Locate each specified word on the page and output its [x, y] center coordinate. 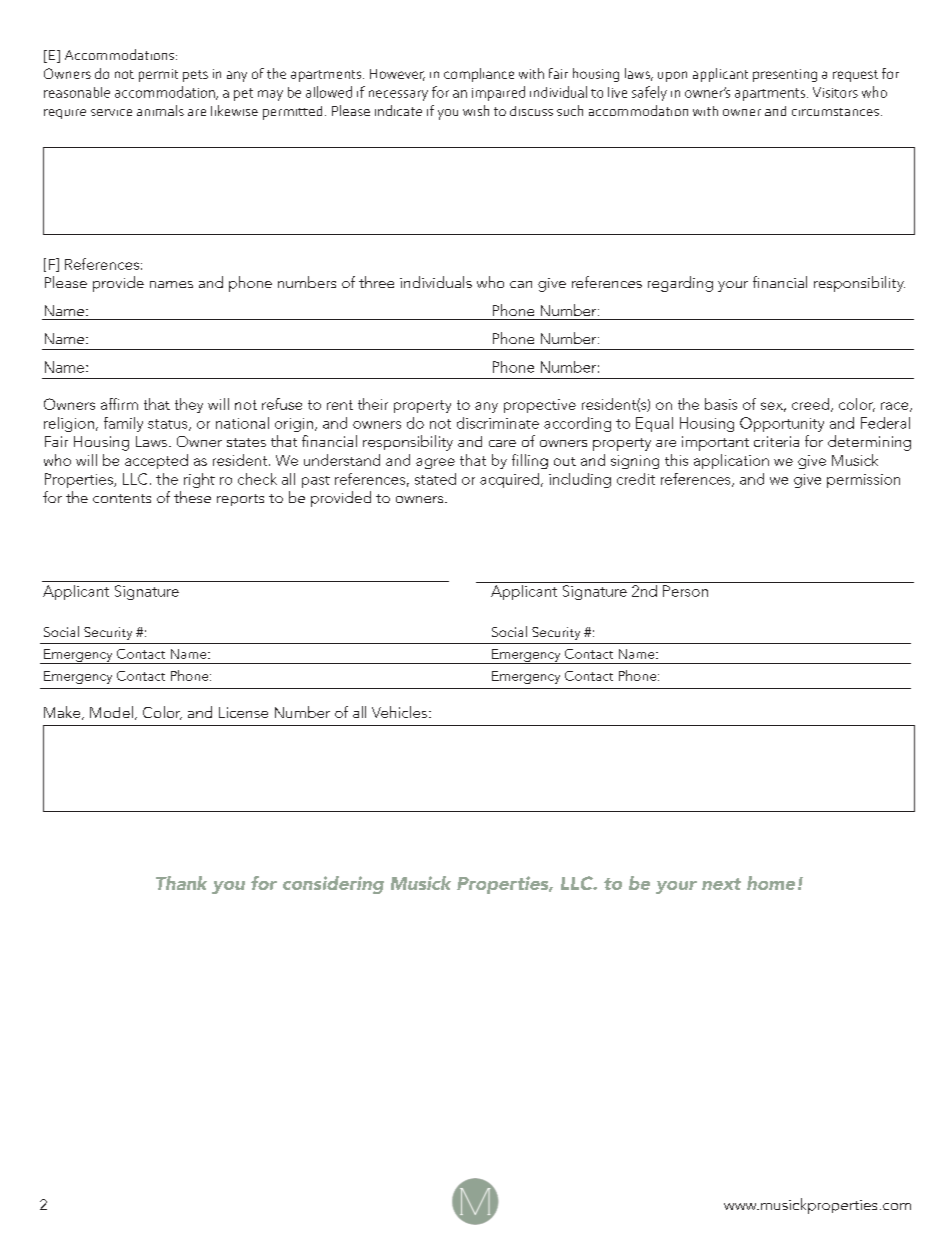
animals [160, 110]
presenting [785, 75]
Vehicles [401, 712]
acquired [511, 480]
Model [111, 712]
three [376, 282]
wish [476, 110]
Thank [181, 883]
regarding [680, 284]
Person [685, 591]
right [199, 480]
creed [812, 405]
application [731, 461]
